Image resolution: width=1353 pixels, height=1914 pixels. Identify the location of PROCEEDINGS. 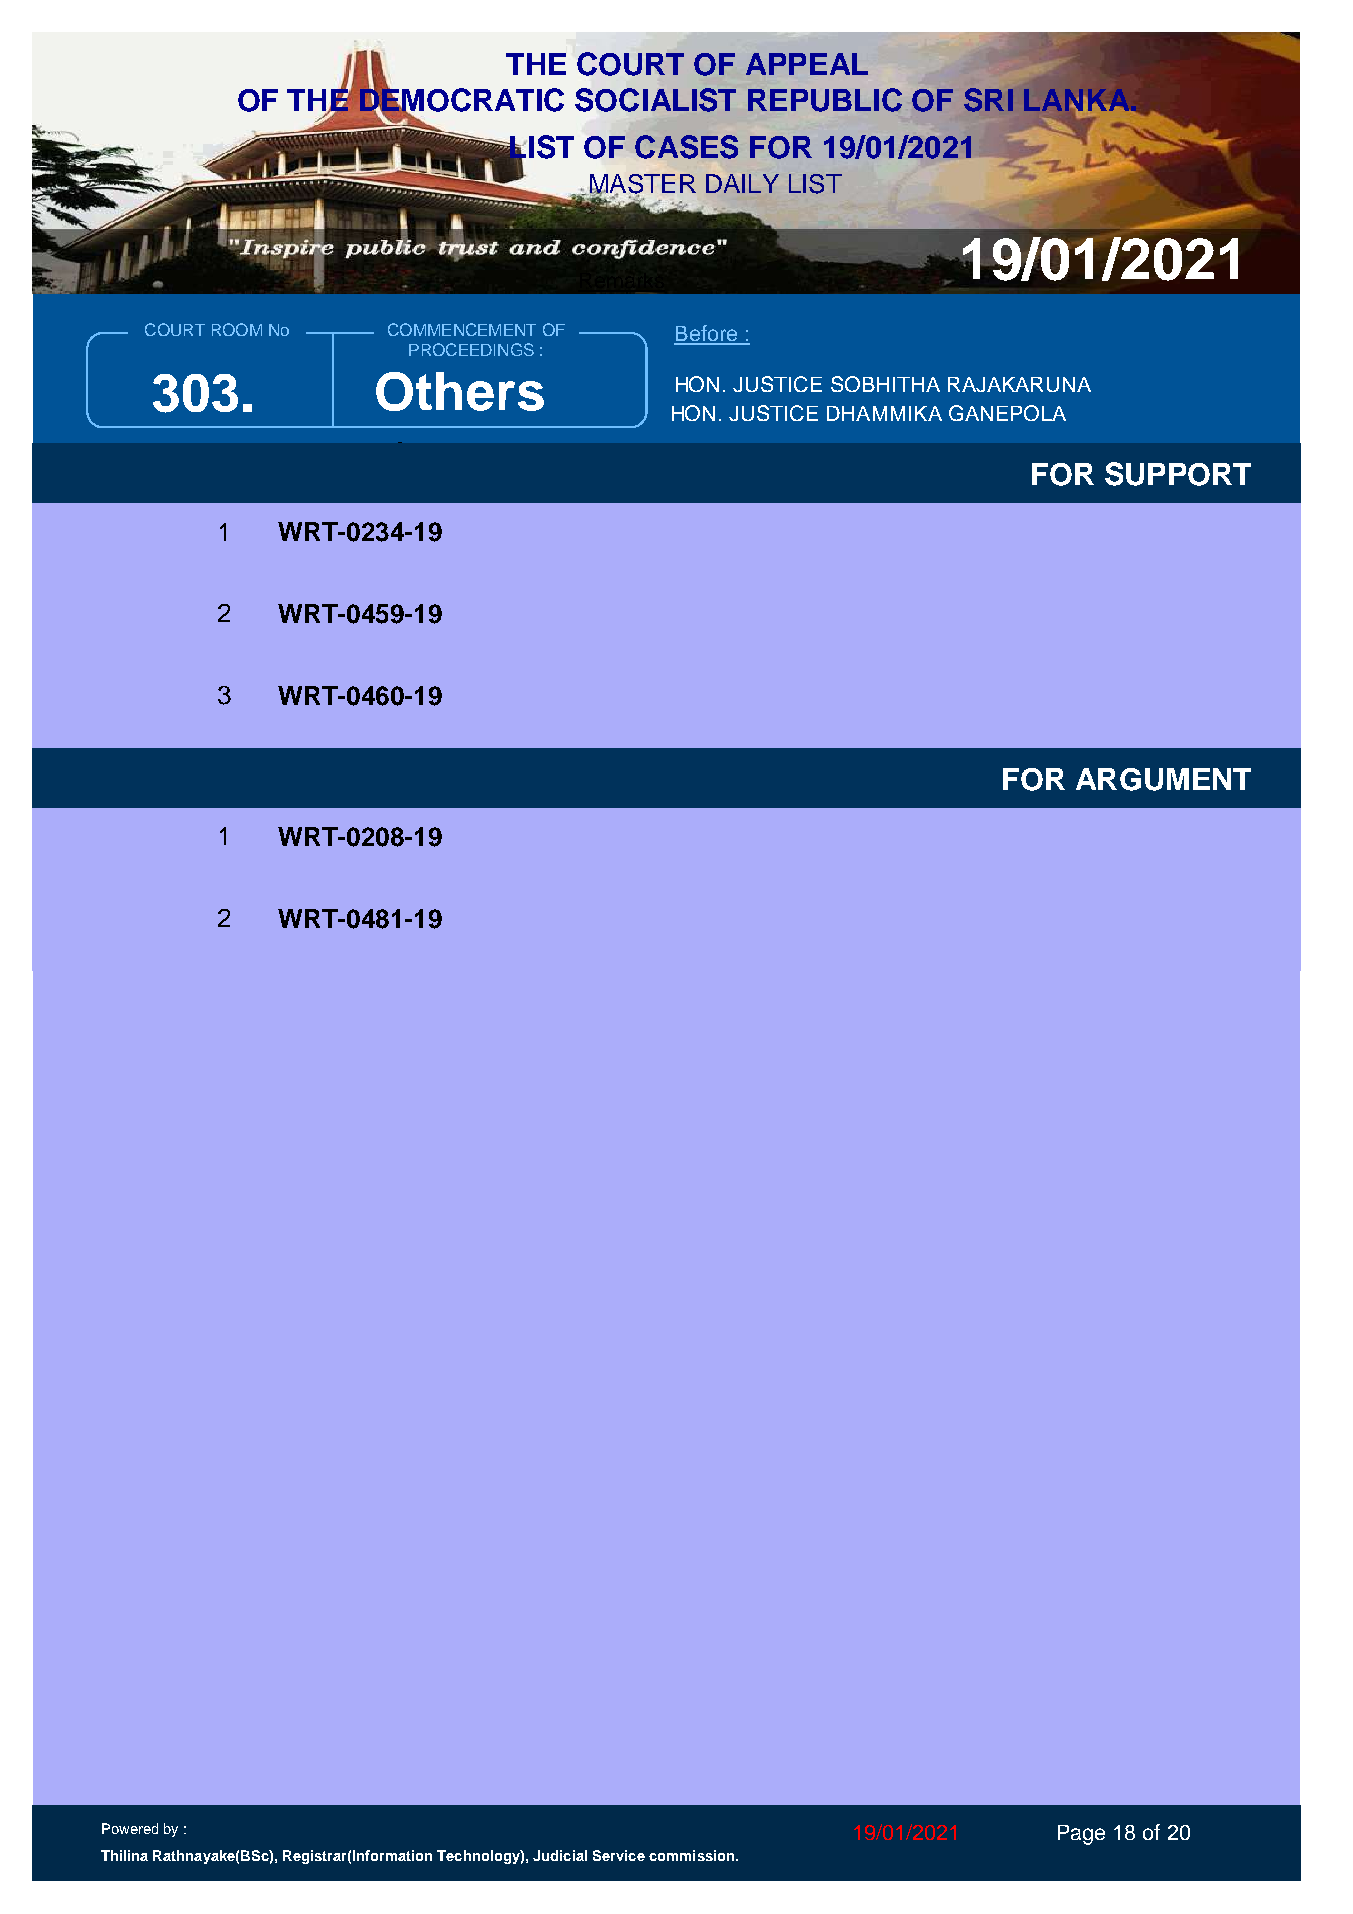
(471, 349).
